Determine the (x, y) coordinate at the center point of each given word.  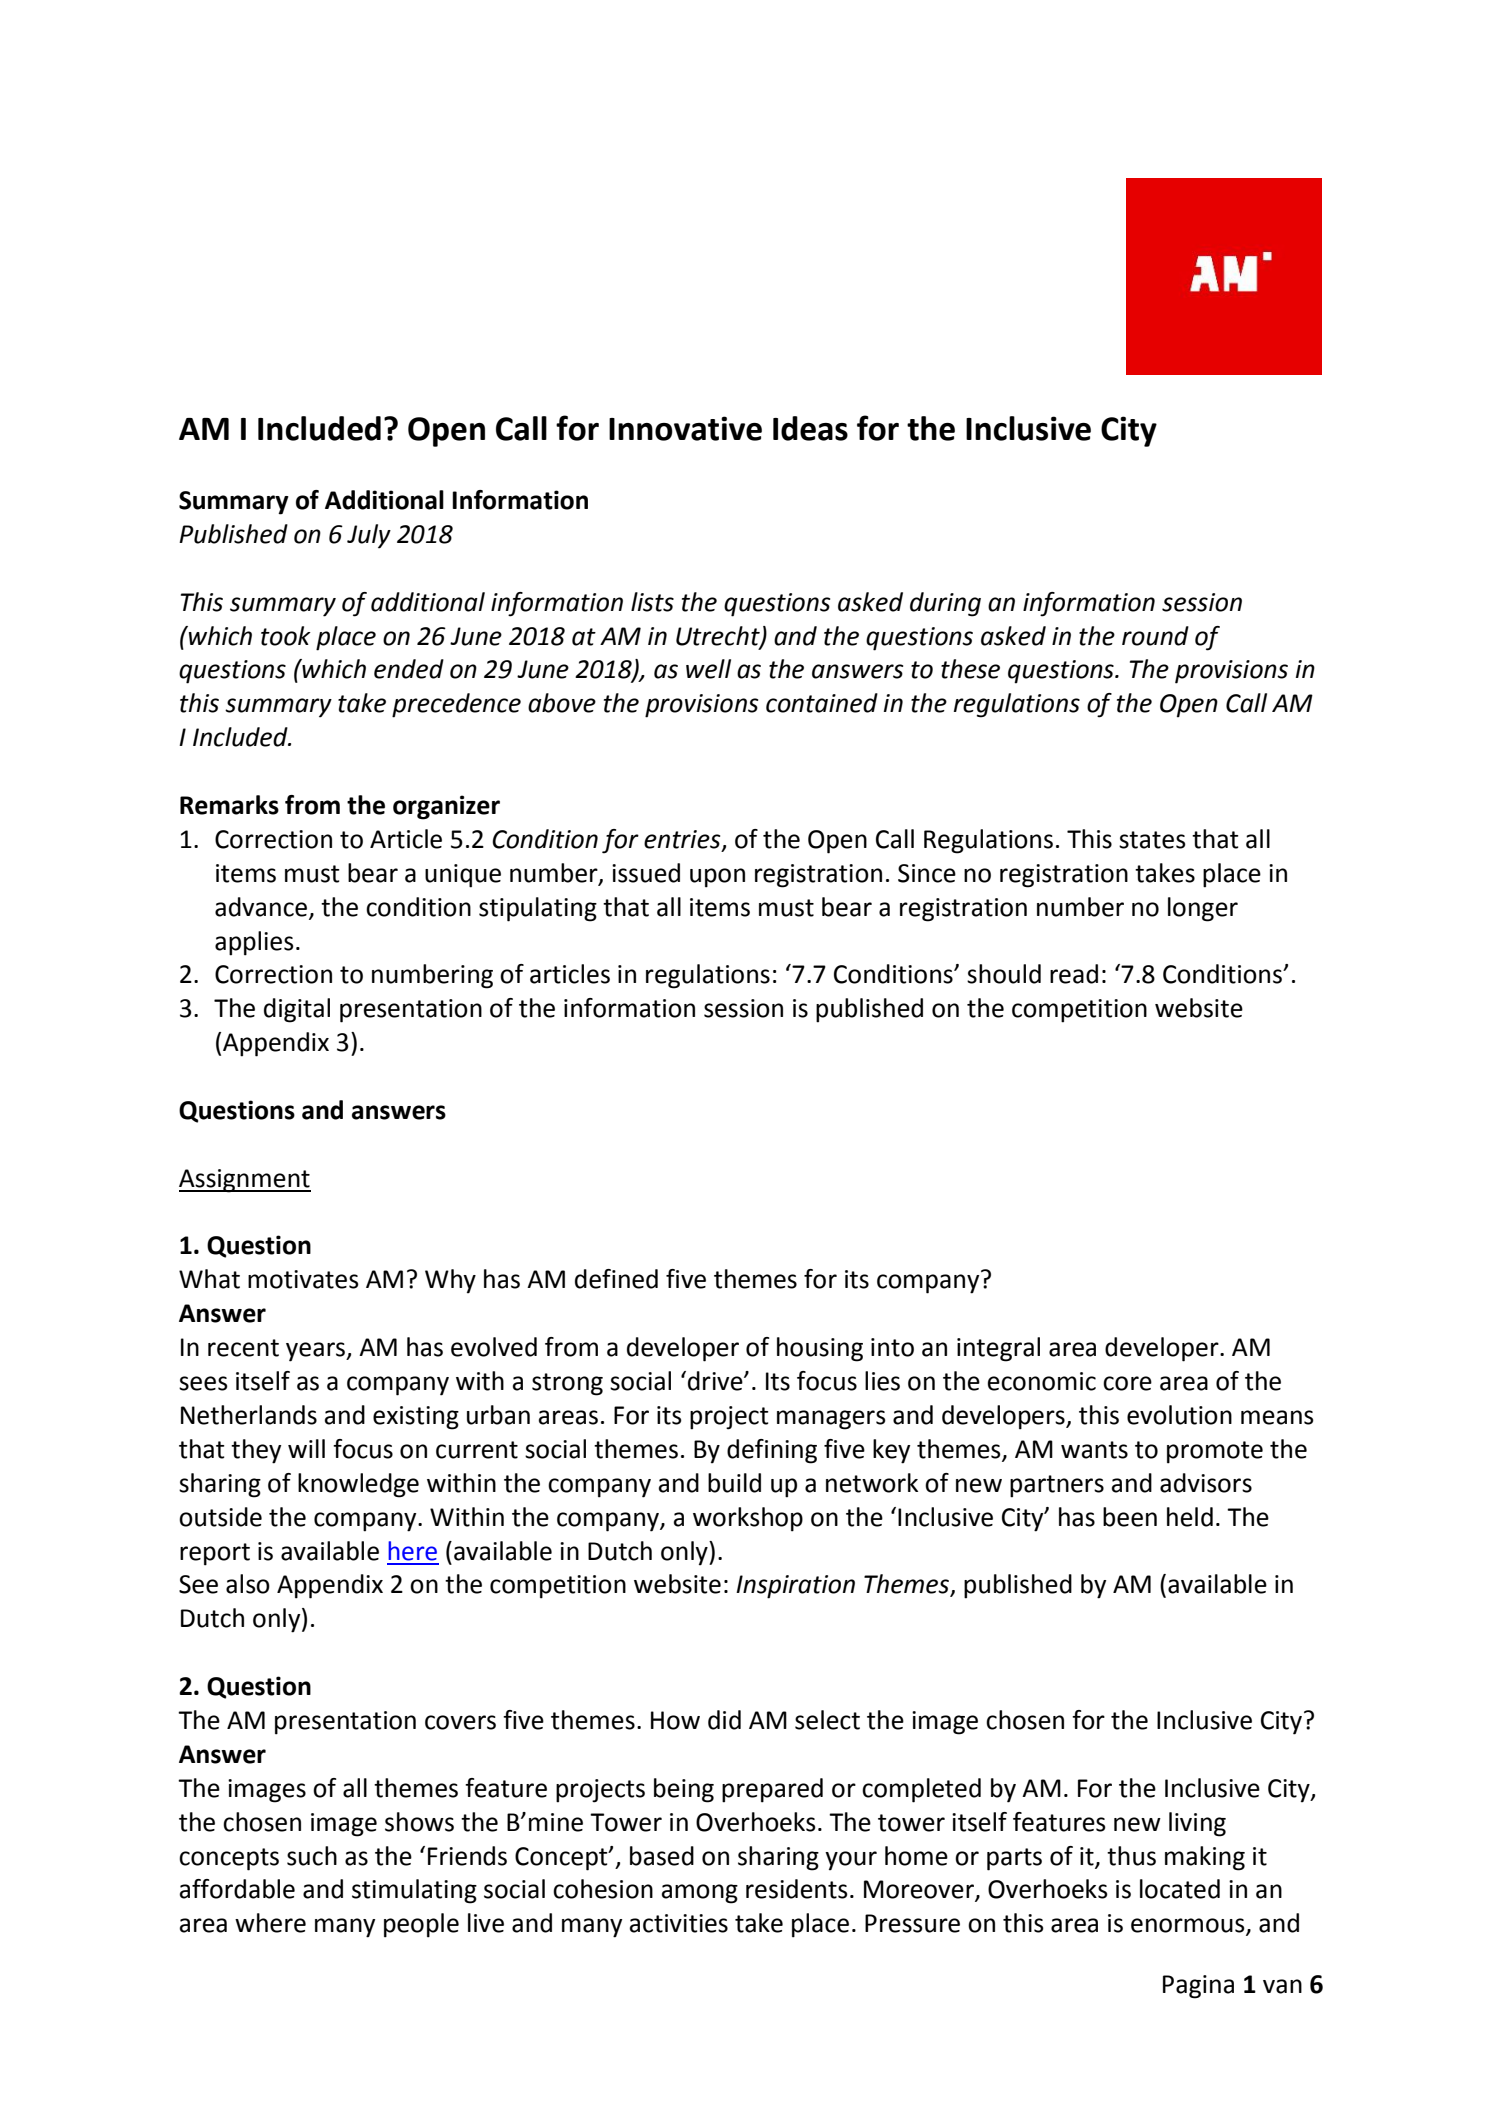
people (421, 1925)
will (306, 1448)
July (369, 536)
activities (679, 1923)
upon (717, 878)
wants (1094, 1450)
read (1074, 974)
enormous (1189, 1926)
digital (297, 1010)
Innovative (685, 428)
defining (772, 1451)
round (1155, 636)
